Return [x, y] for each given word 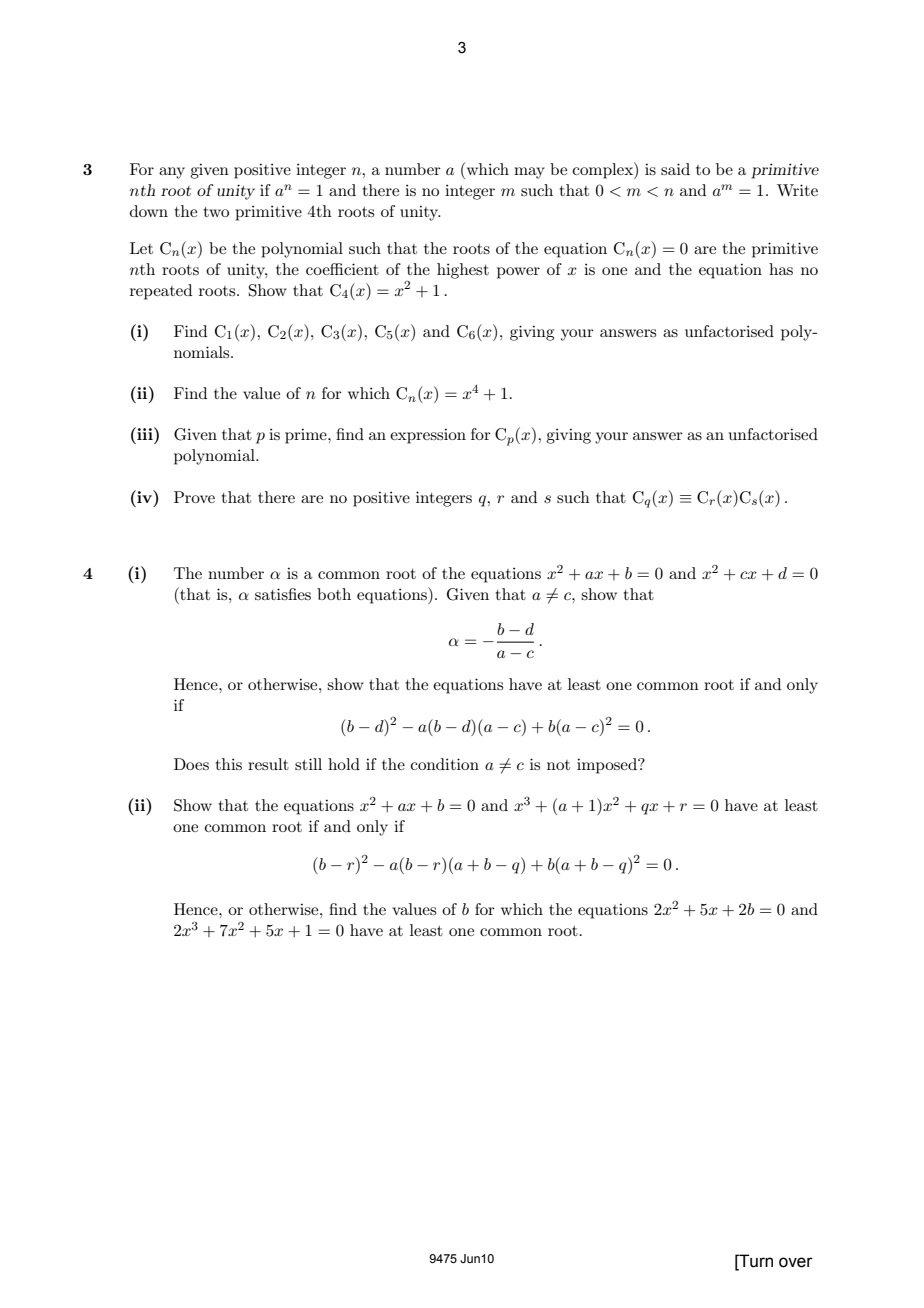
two [216, 212]
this [229, 764]
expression [428, 436]
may [529, 173]
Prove [194, 497]
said [675, 169]
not [558, 765]
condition [445, 764]
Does [191, 764]
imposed [608, 766]
